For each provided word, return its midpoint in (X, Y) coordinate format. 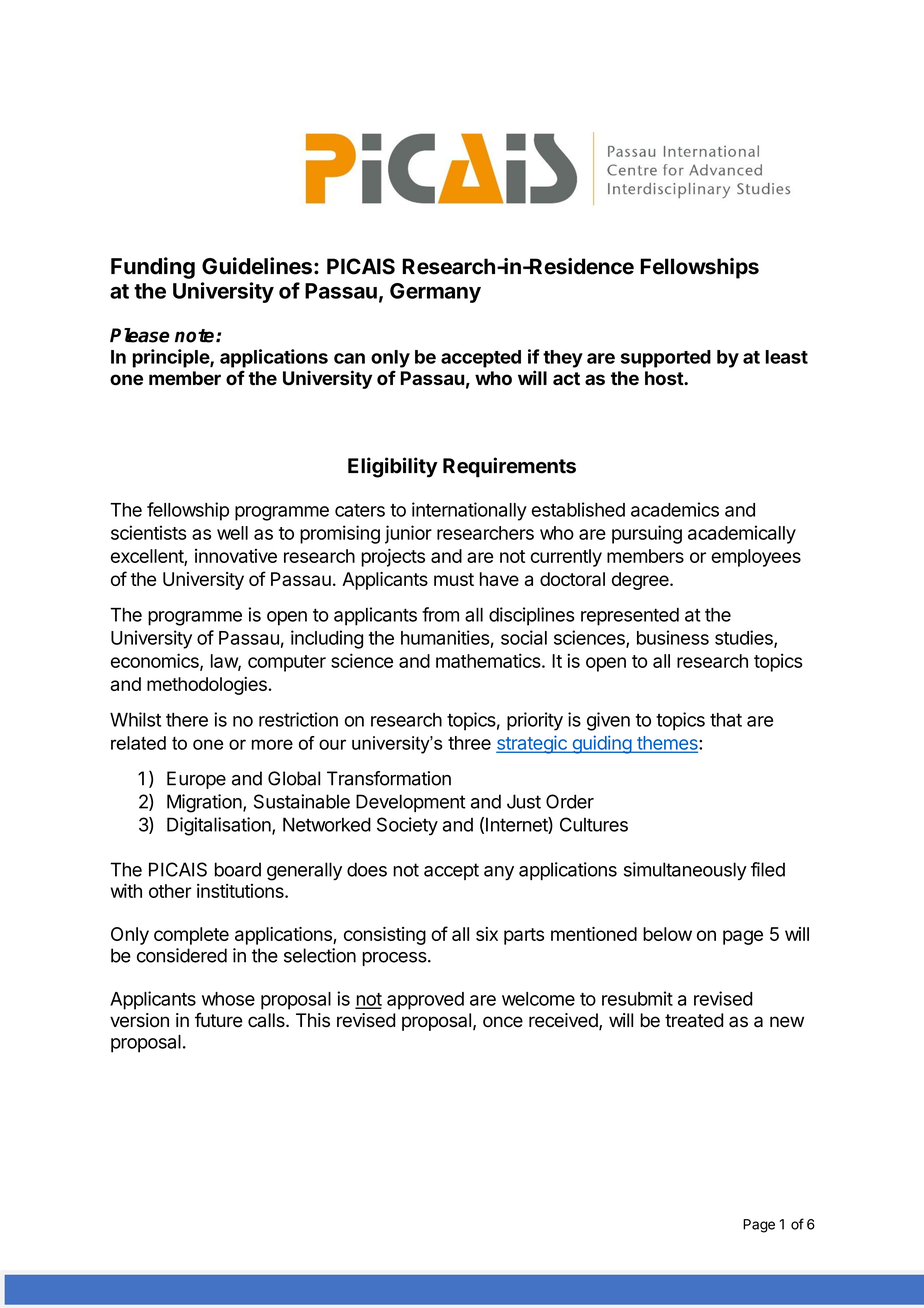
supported (666, 359)
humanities (445, 637)
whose (228, 999)
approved (425, 1001)
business (673, 637)
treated (694, 1020)
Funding (153, 268)
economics (156, 661)
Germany (435, 293)
